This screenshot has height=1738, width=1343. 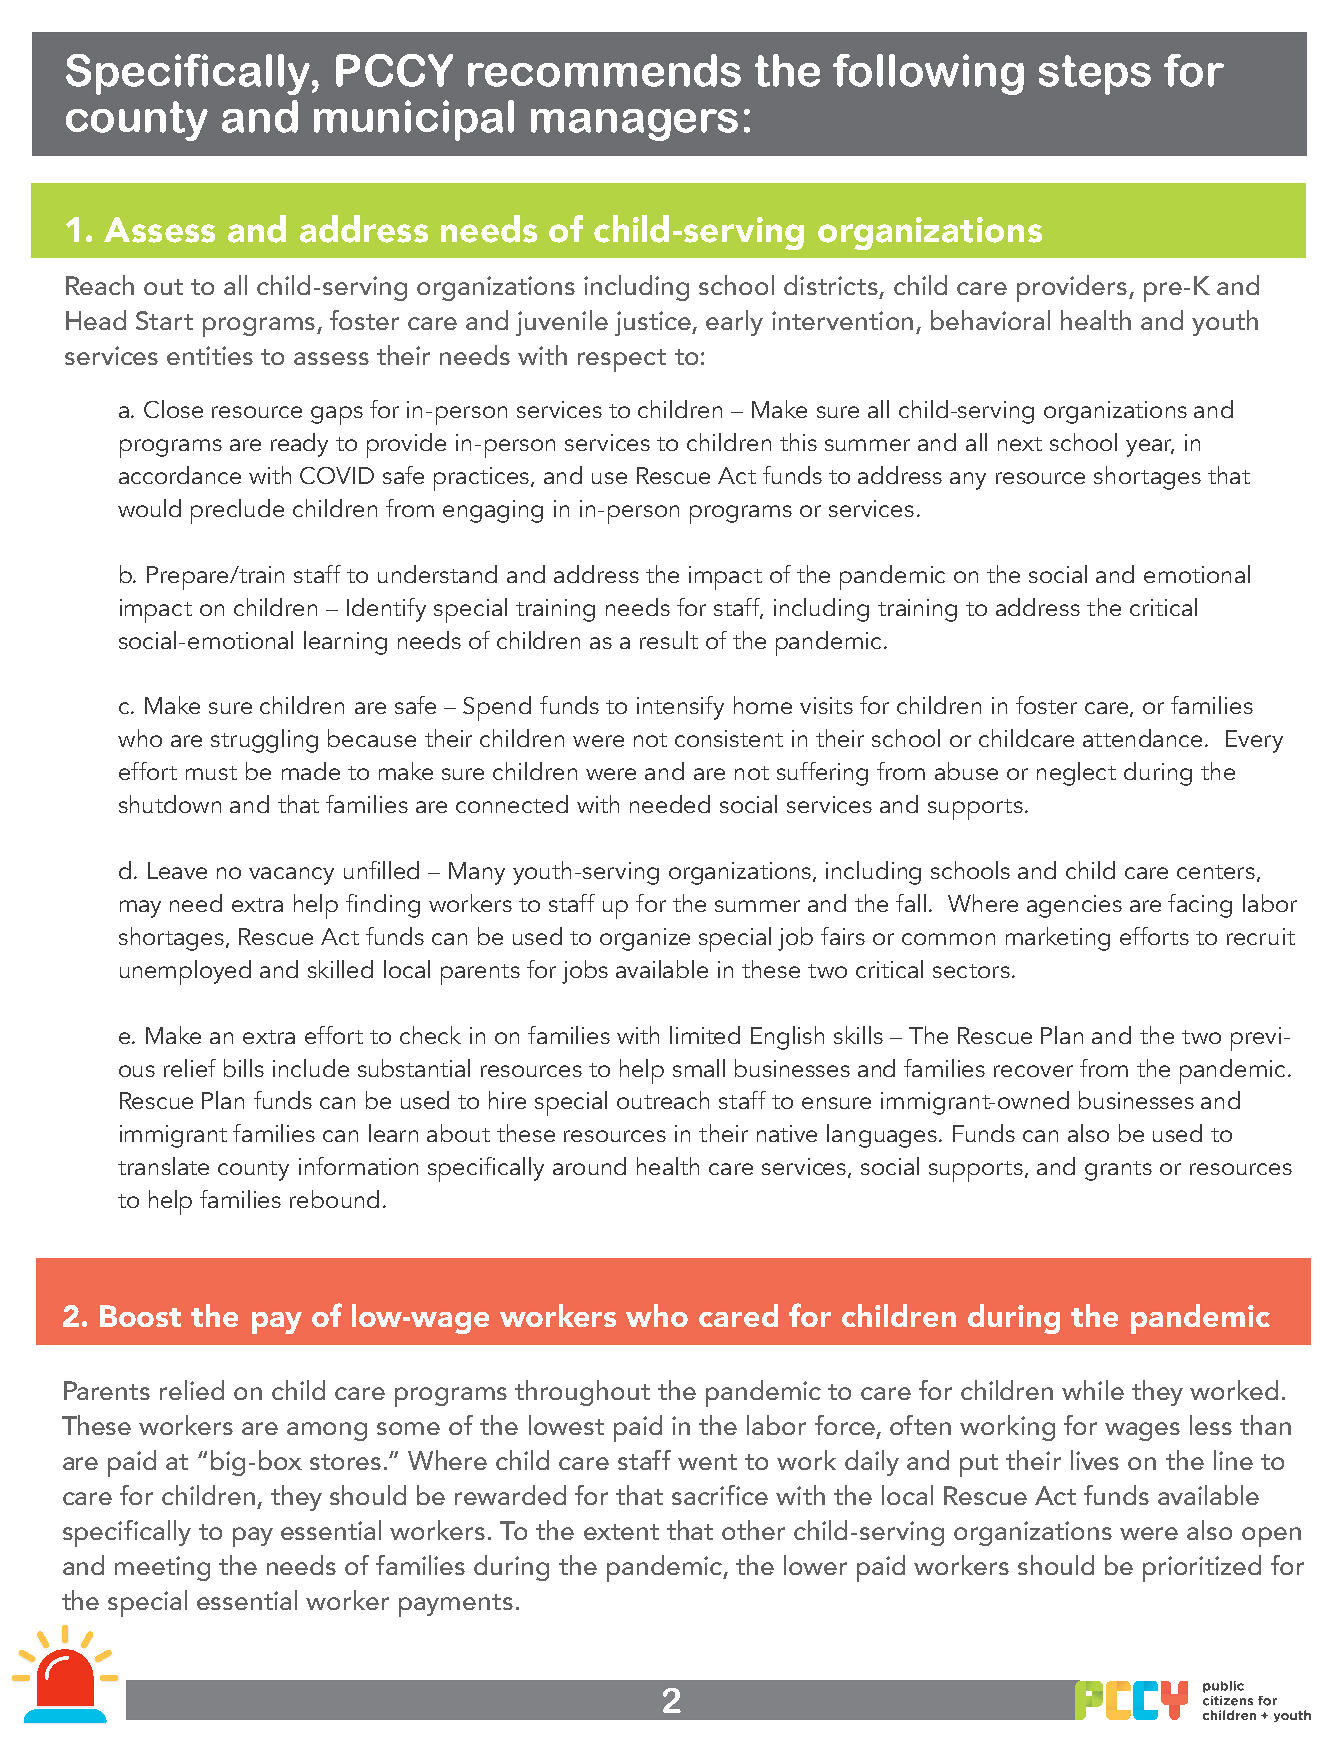 I want to click on preclude, so click(x=237, y=511).
